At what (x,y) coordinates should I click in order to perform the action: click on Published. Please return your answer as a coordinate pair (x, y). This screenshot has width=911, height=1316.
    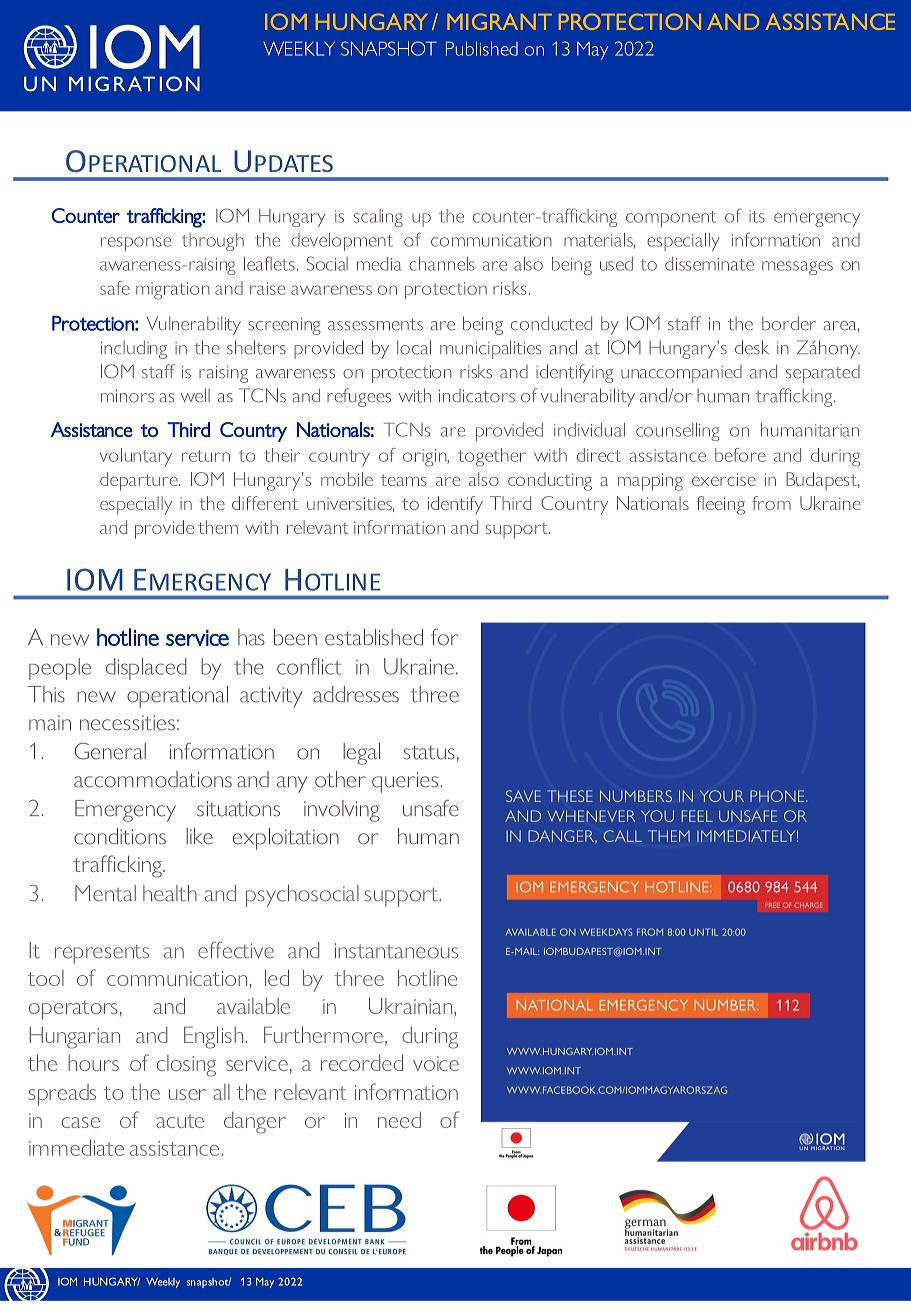
    Looking at the image, I should click on (482, 48).
